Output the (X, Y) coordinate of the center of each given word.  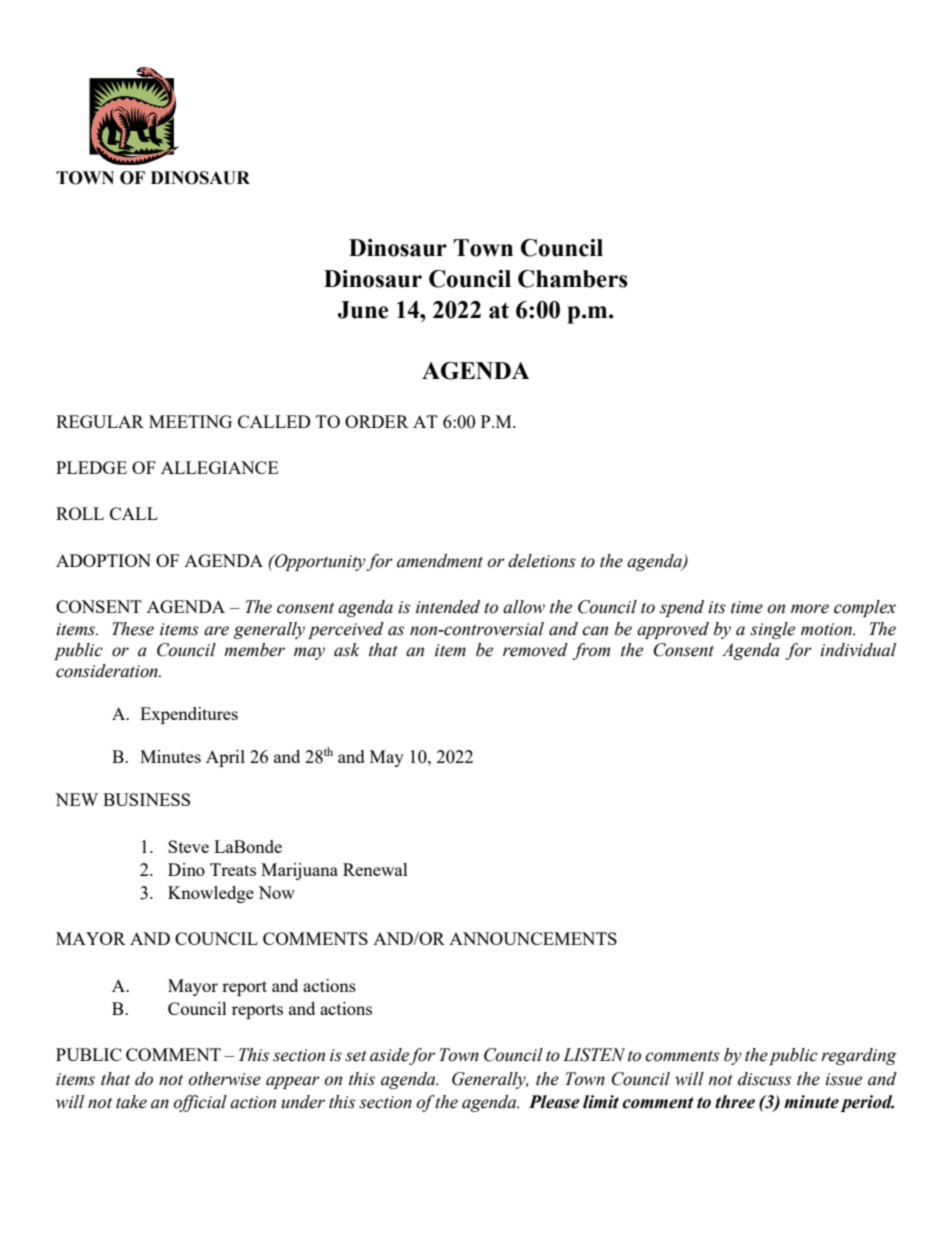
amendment (440, 561)
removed (535, 650)
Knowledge (211, 894)
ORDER (377, 421)
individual (858, 650)
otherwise (224, 1079)
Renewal (375, 869)
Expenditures (189, 715)
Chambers (573, 279)
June (363, 310)
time (747, 607)
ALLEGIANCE (219, 467)
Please (554, 1102)
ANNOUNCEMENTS (533, 938)
